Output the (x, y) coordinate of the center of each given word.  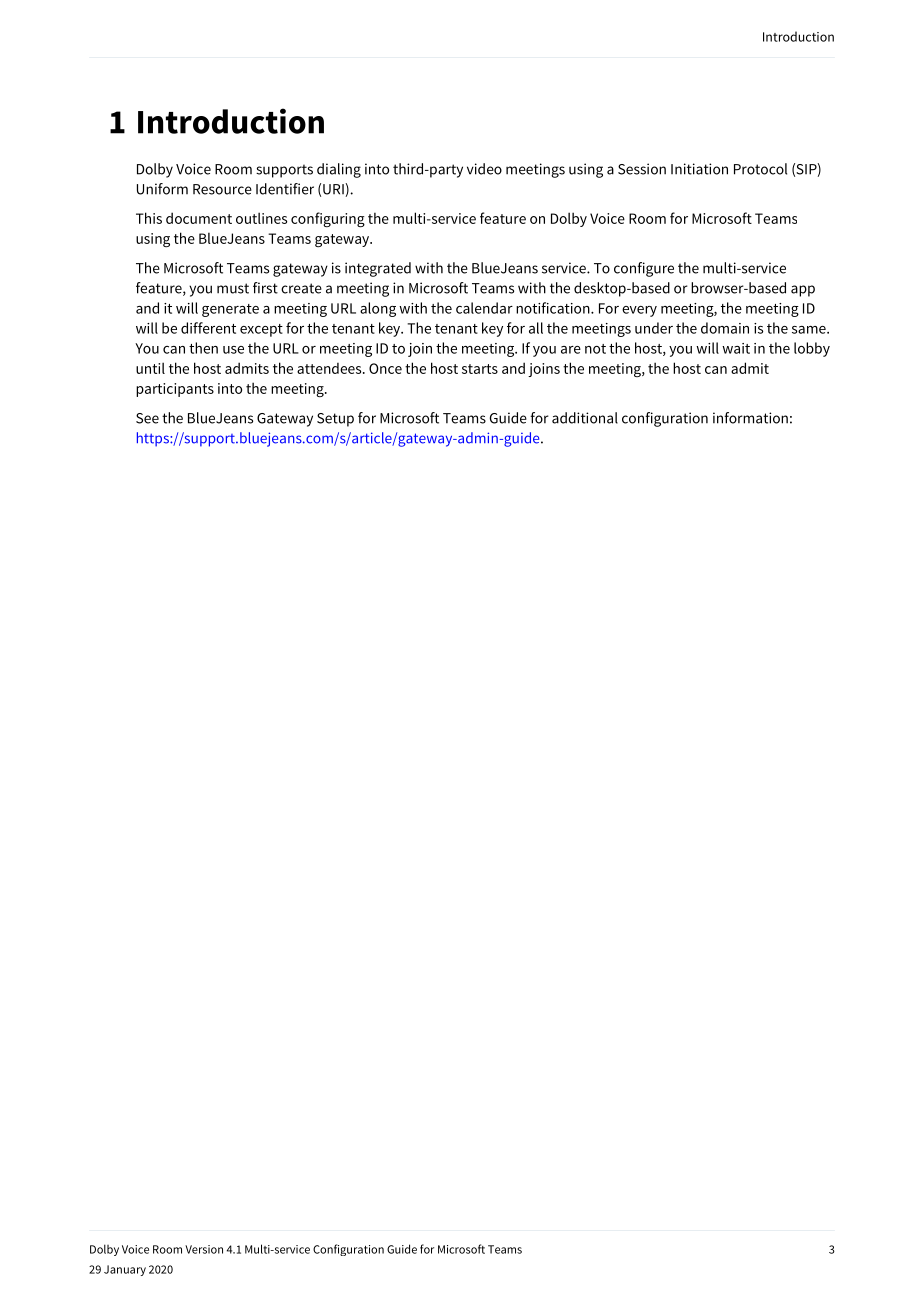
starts (480, 369)
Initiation (699, 169)
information (750, 418)
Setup (335, 420)
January (125, 1270)
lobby (812, 349)
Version (204, 1249)
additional (585, 418)
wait (736, 348)
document (199, 218)
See (147, 418)
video (484, 169)
